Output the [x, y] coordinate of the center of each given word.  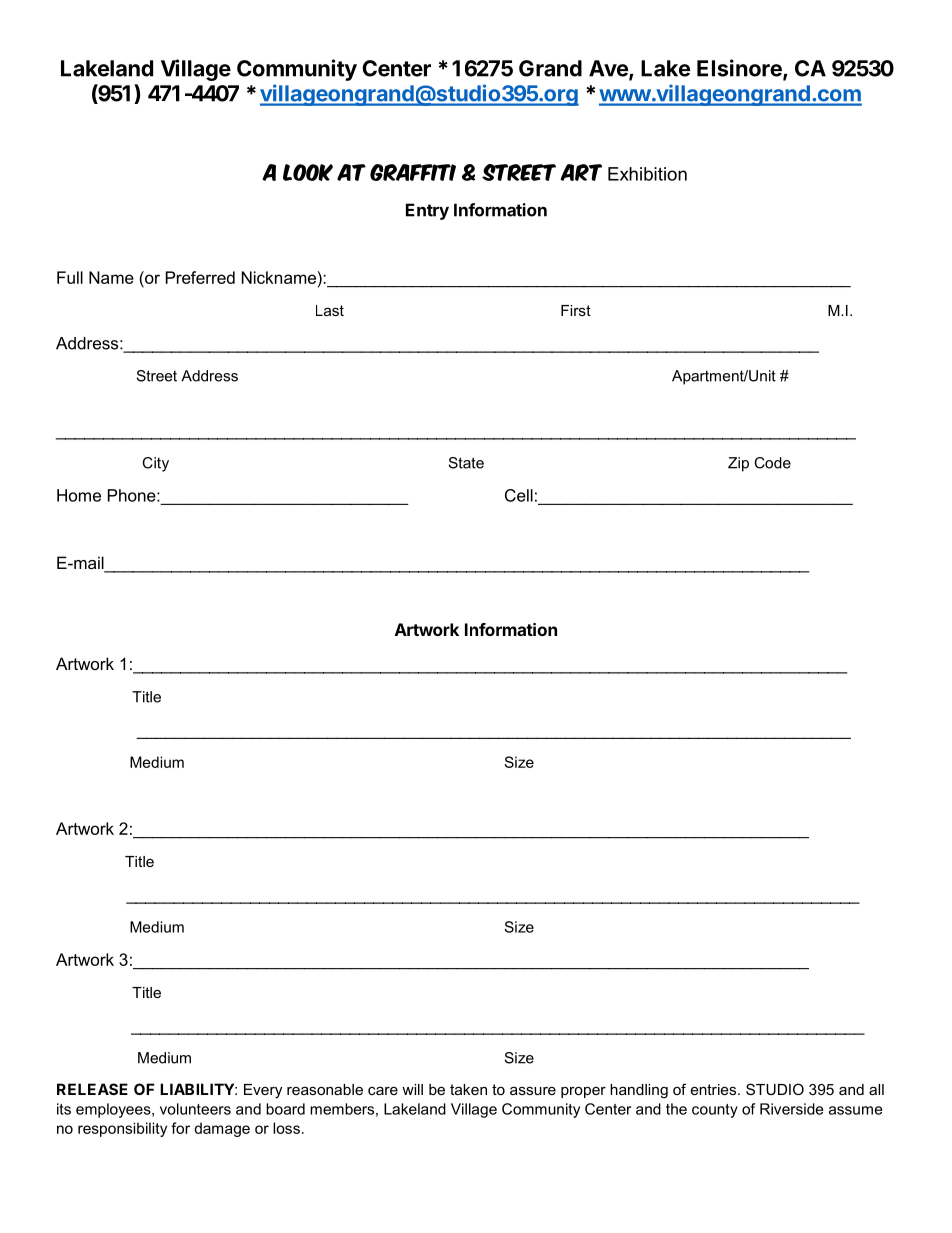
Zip [738, 464]
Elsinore [740, 69]
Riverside [791, 1109]
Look [308, 172]
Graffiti [413, 172]
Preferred [200, 277]
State [466, 463]
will [412, 1089]
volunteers [195, 1109]
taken [468, 1089]
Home [79, 495]
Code [772, 463]
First [576, 310]
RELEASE [92, 1089]
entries [715, 1089]
